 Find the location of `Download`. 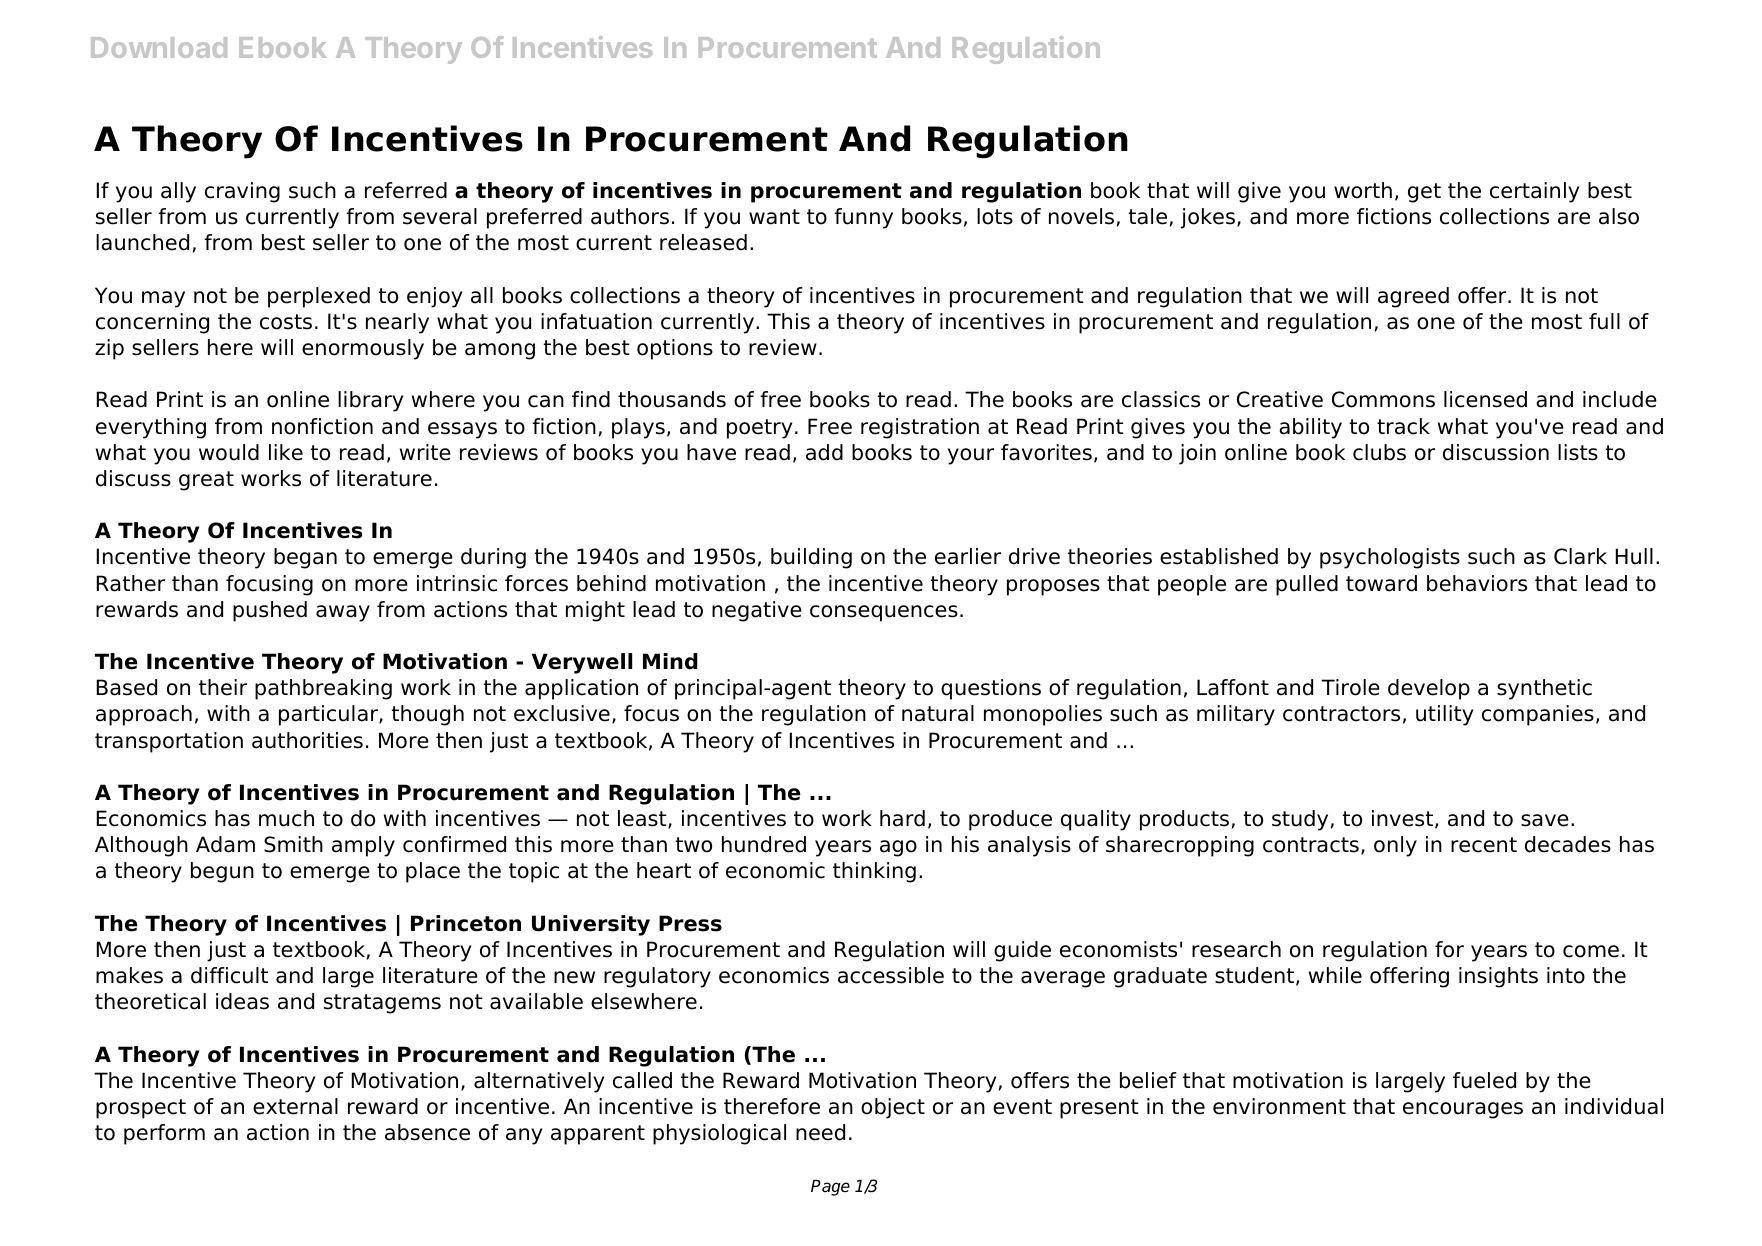

Download is located at coordinates (159, 47).
